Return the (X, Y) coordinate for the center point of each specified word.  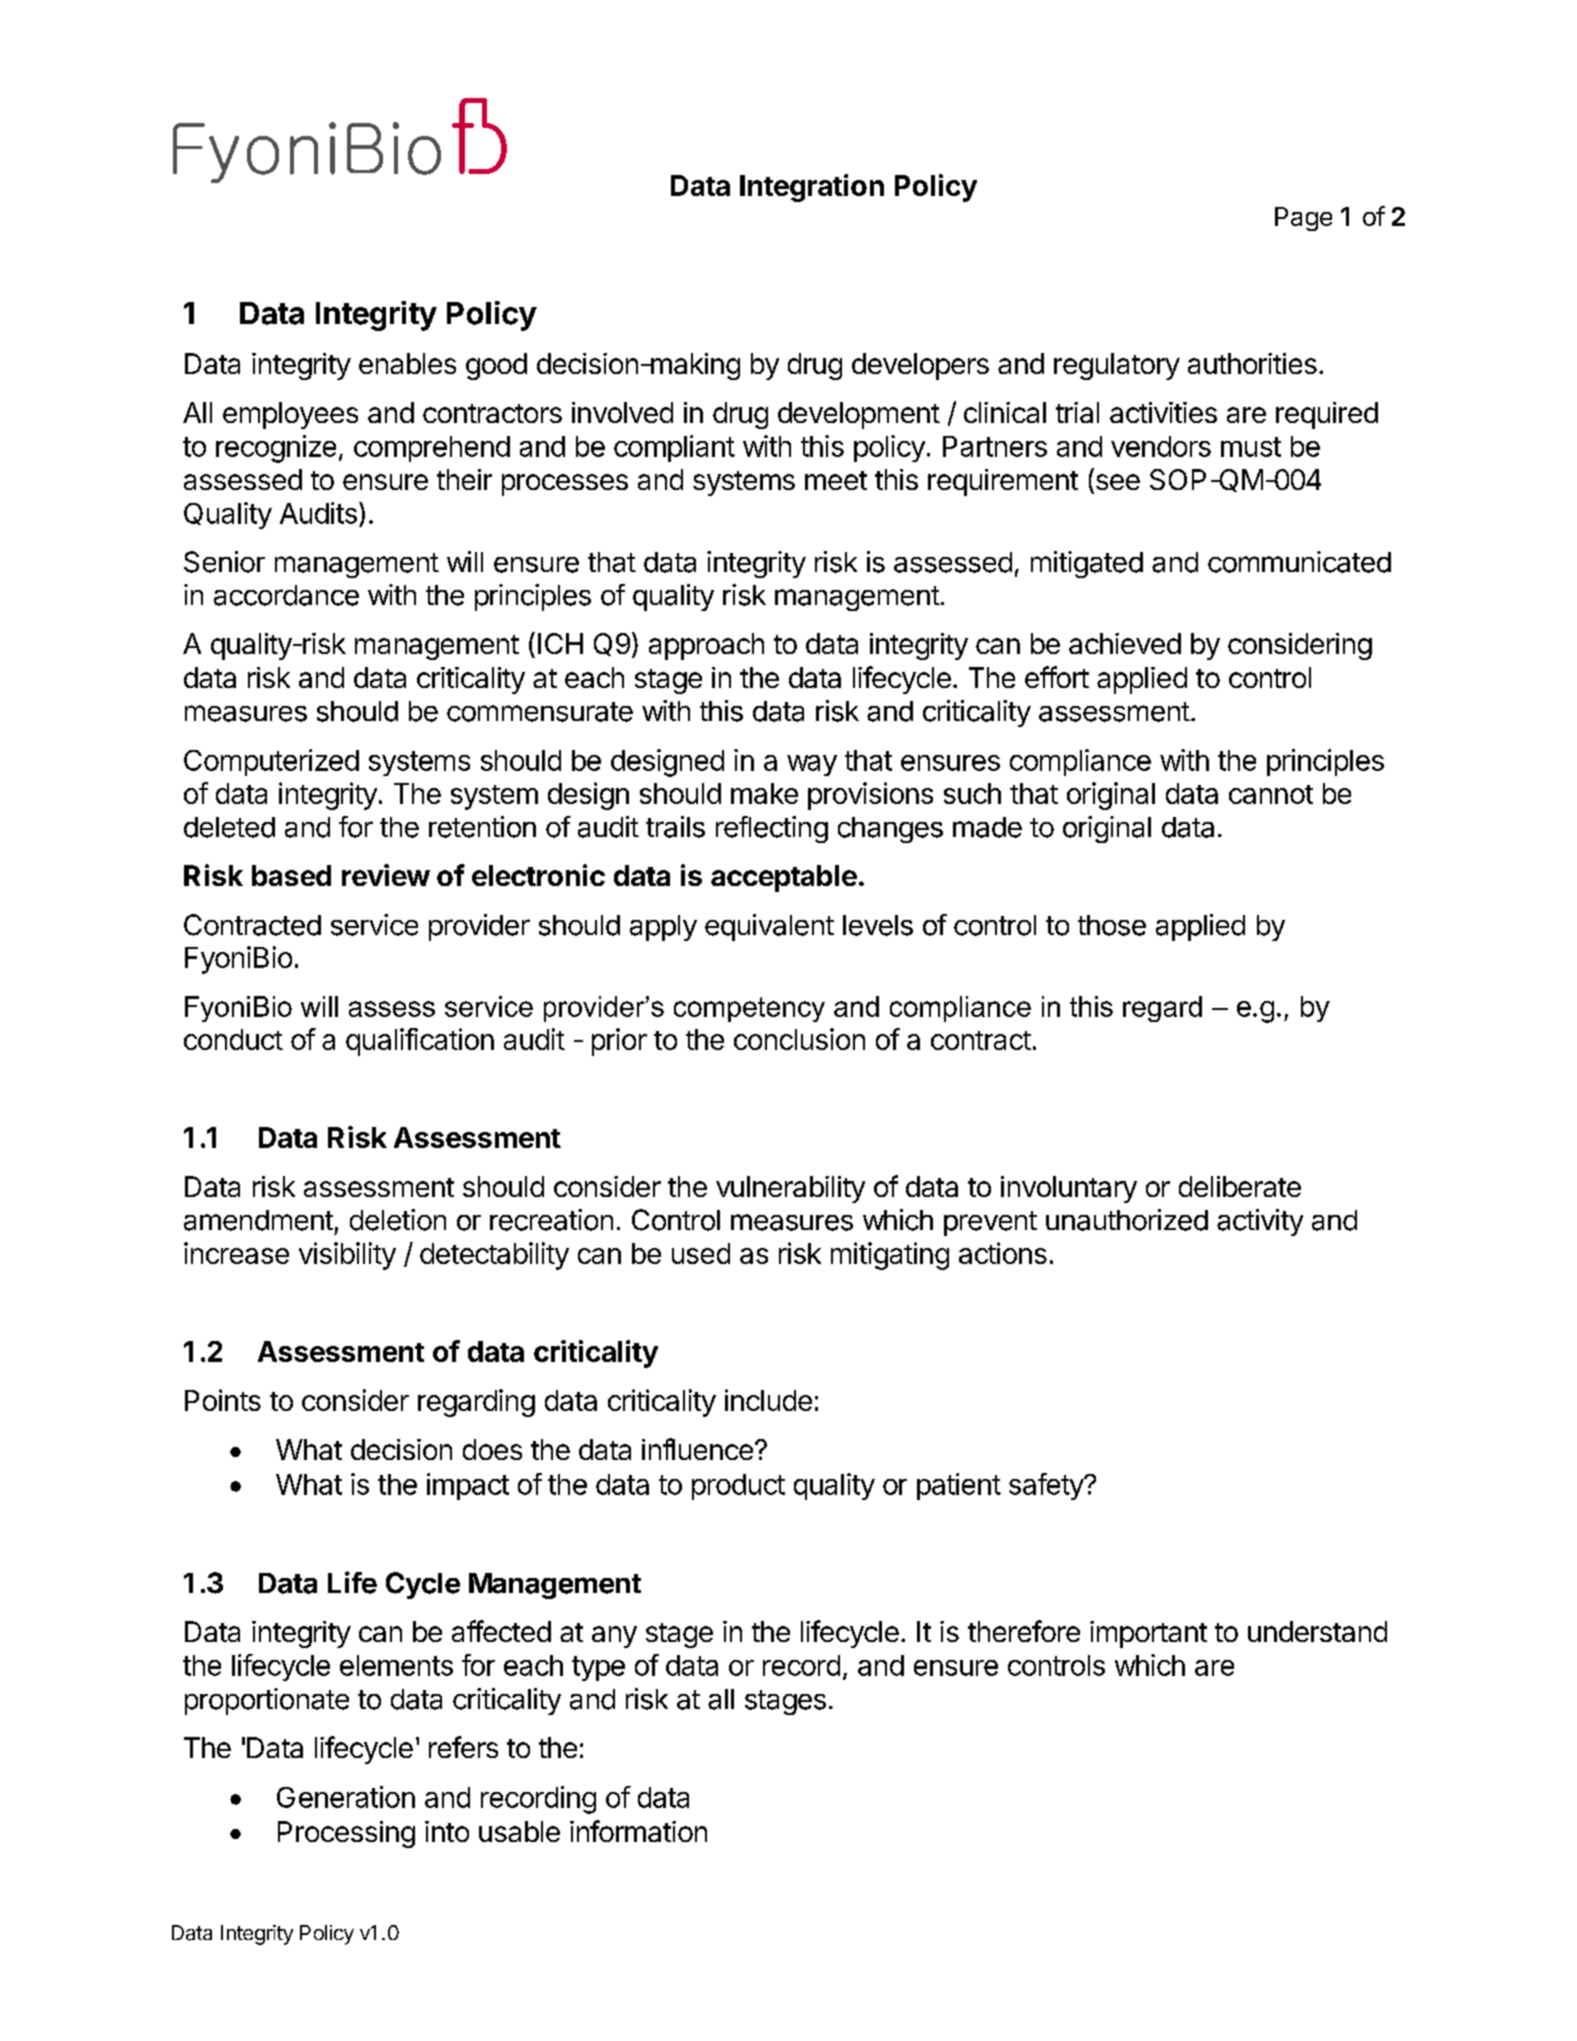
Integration (812, 188)
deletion (398, 1220)
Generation (346, 1797)
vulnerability (790, 1189)
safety (1047, 1486)
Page (1303, 219)
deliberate (1240, 1186)
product (738, 1487)
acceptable (784, 878)
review (386, 875)
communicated (1299, 562)
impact (468, 1486)
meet (836, 480)
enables (407, 363)
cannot (1271, 794)
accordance (286, 595)
